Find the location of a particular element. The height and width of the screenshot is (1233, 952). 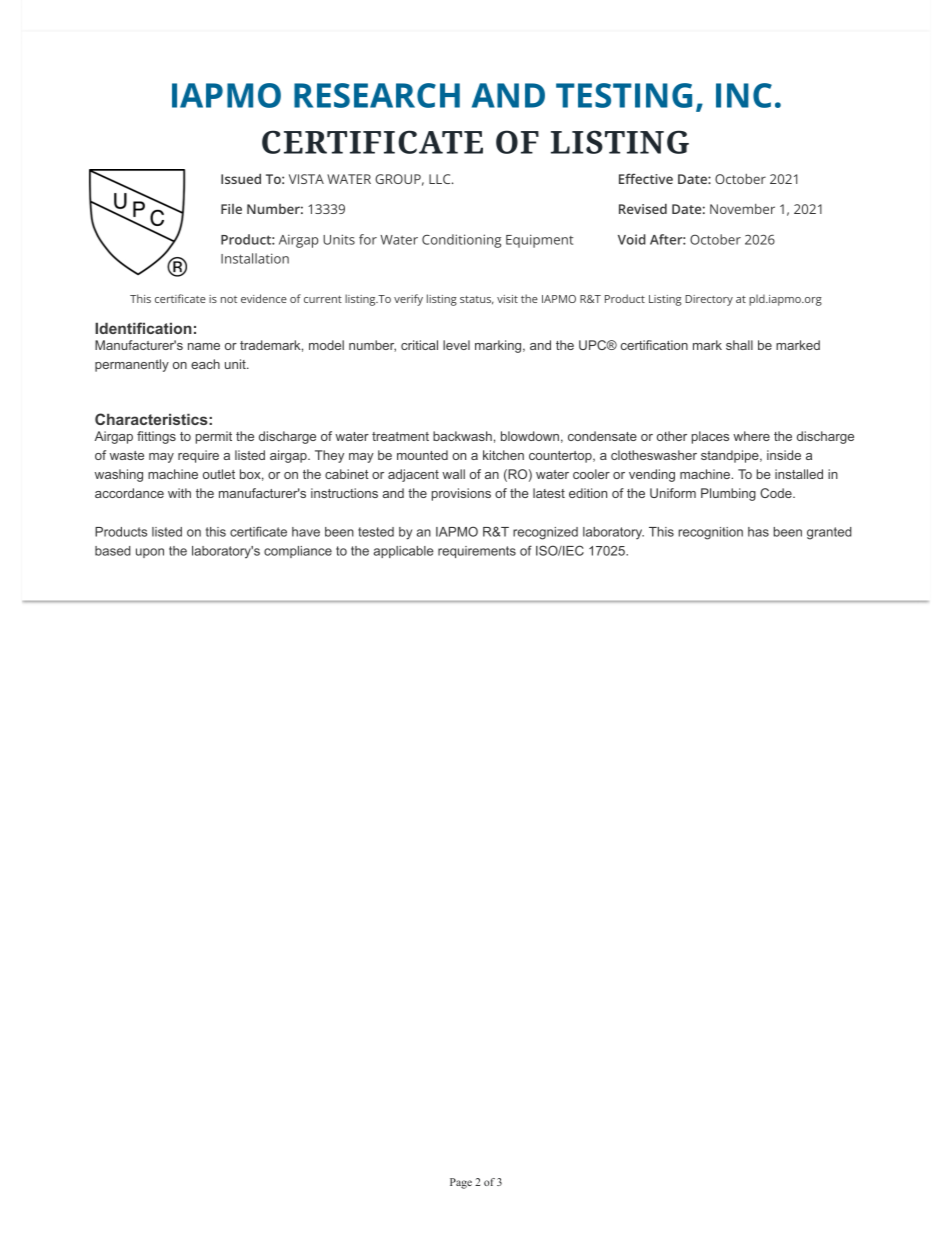

provisions is located at coordinates (461, 494).
